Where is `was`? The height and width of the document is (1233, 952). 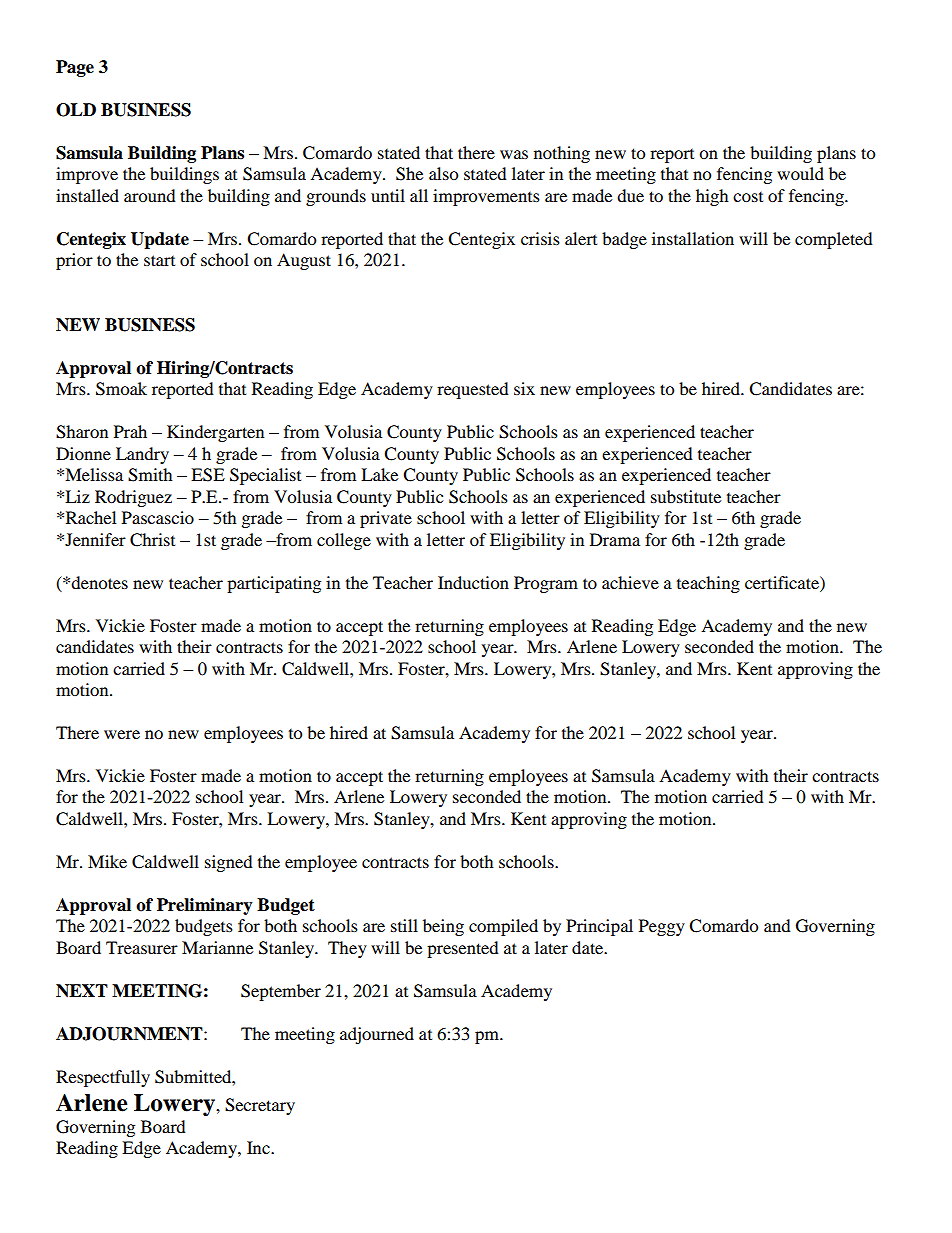
was is located at coordinates (514, 154).
